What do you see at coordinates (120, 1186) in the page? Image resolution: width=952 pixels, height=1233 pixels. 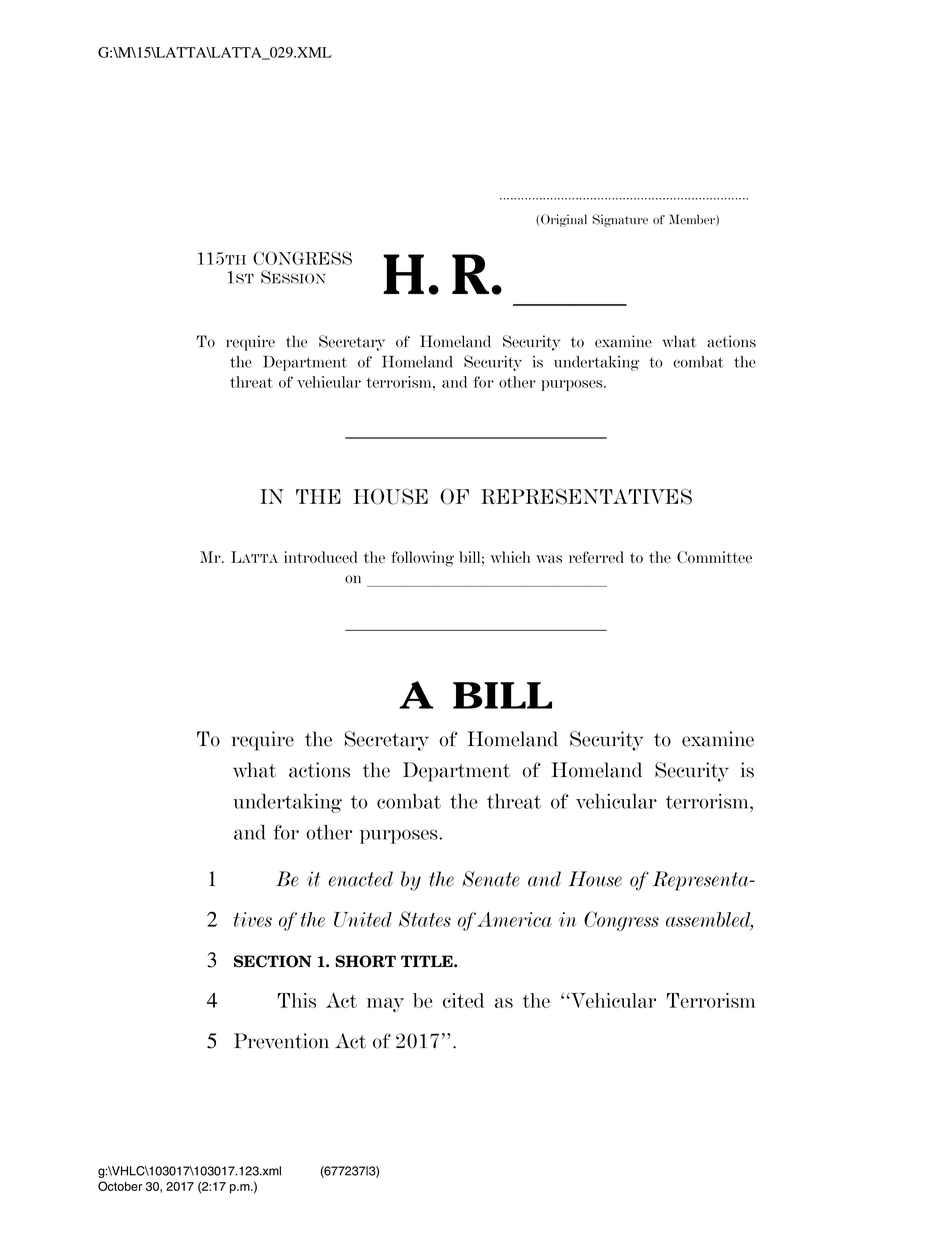 I see `October` at bounding box center [120, 1186].
